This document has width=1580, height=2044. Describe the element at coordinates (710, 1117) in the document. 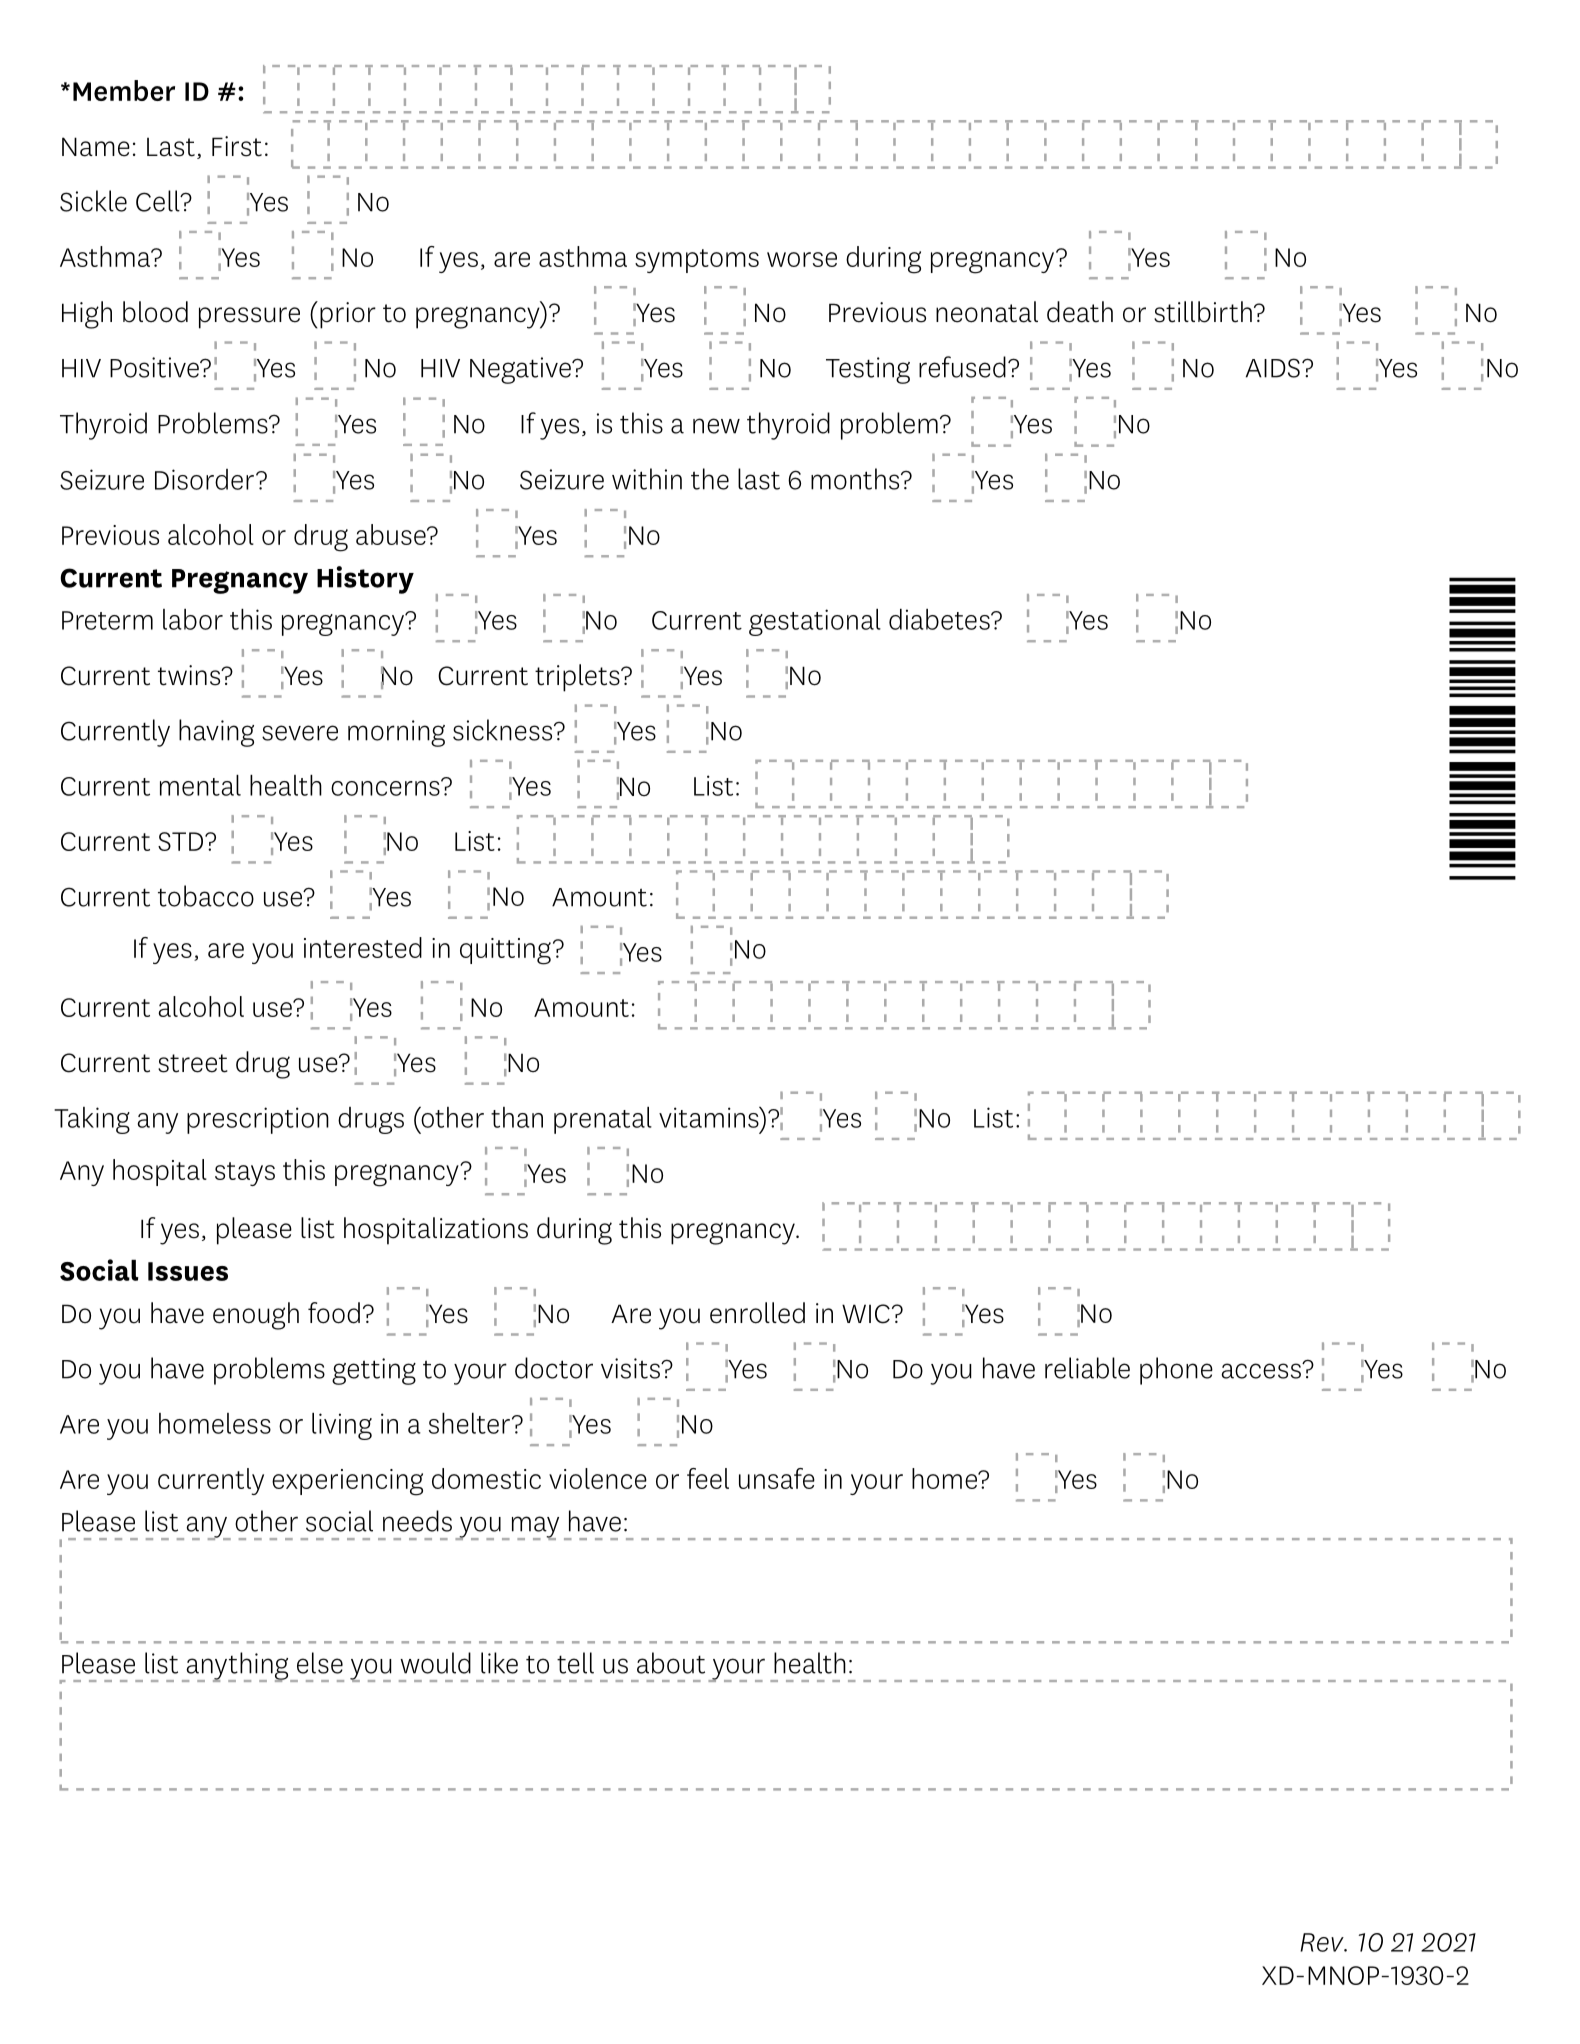

I see `vitamins` at that location.
